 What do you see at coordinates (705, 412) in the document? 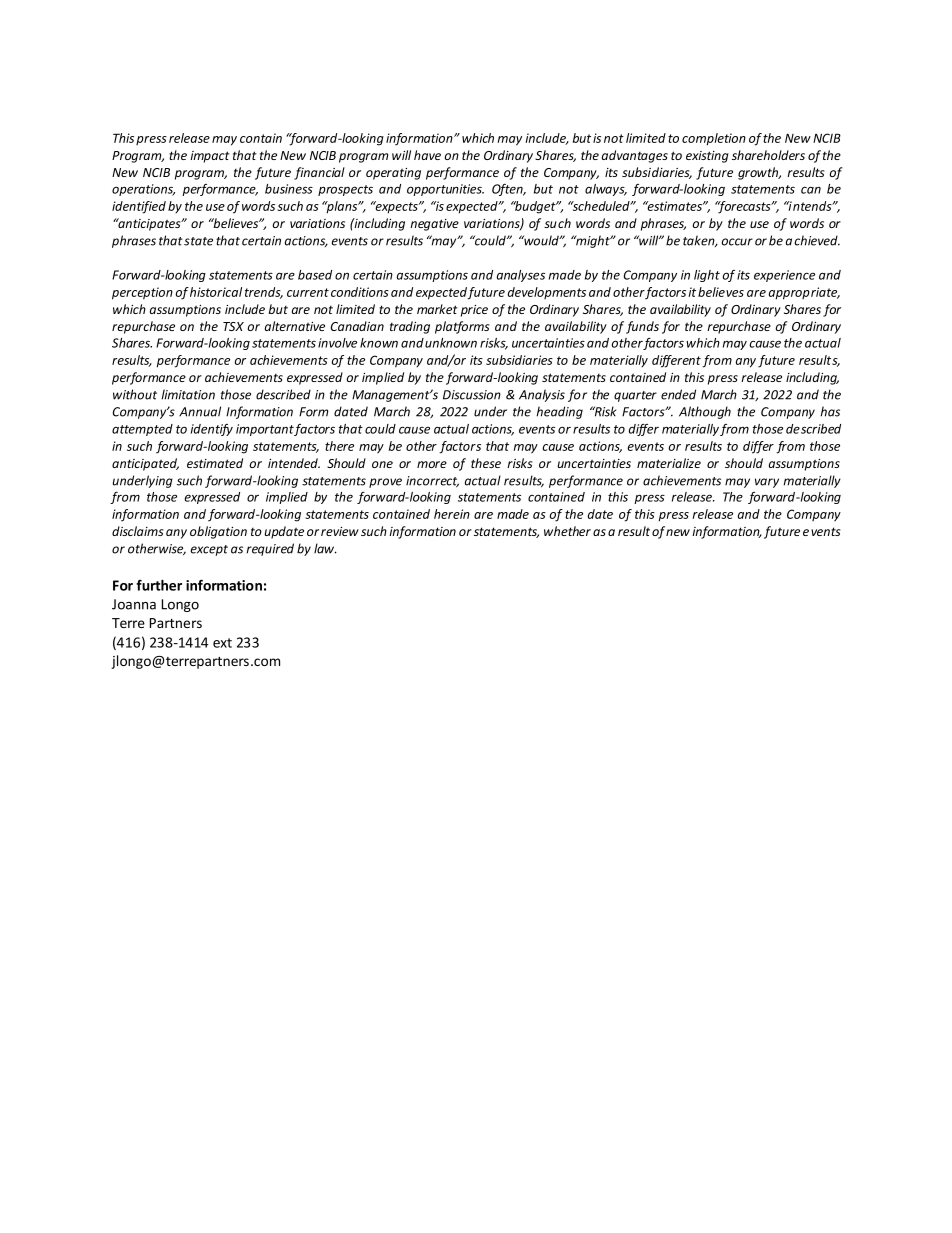
I see `Although` at bounding box center [705, 412].
